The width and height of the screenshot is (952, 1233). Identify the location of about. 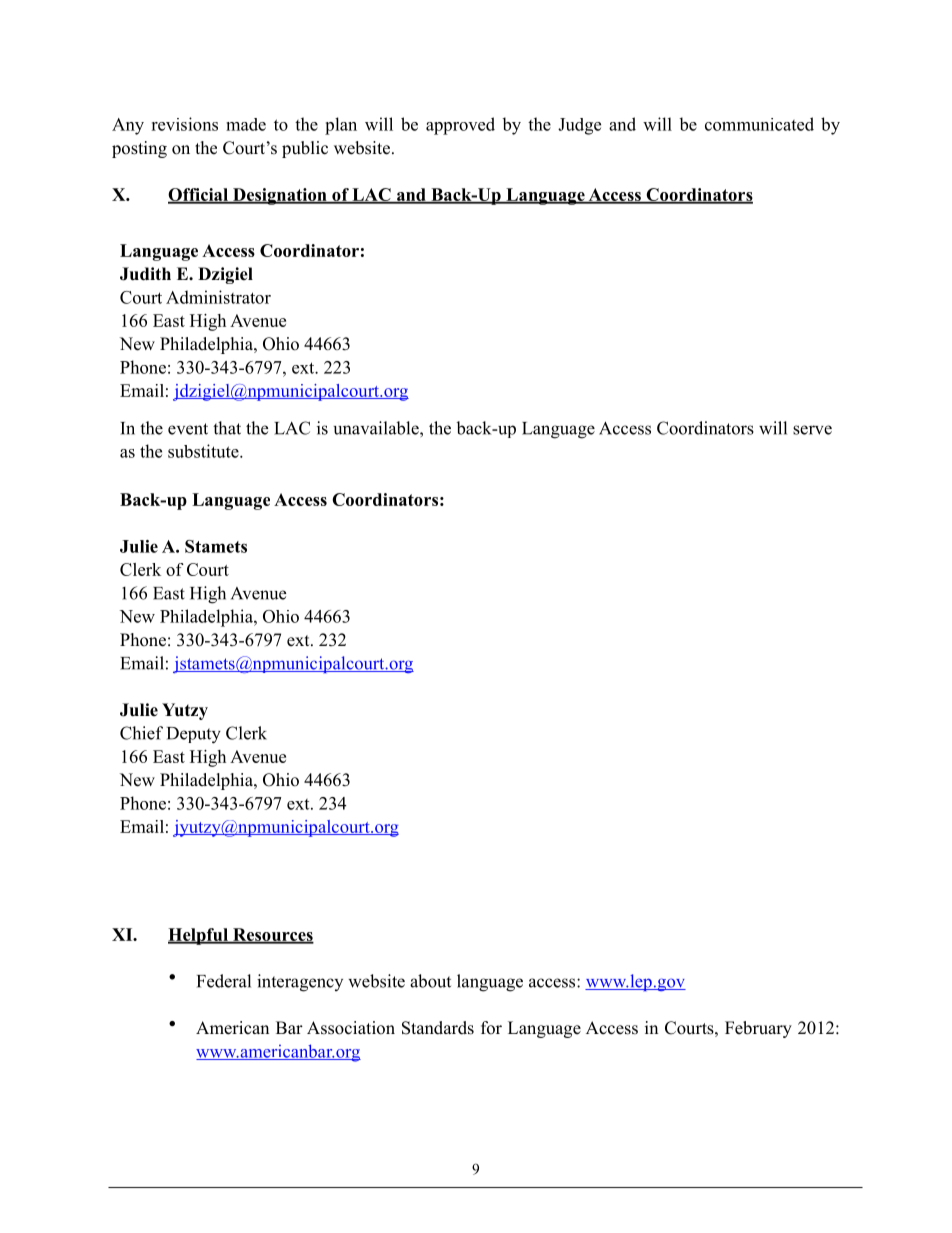
(430, 981).
